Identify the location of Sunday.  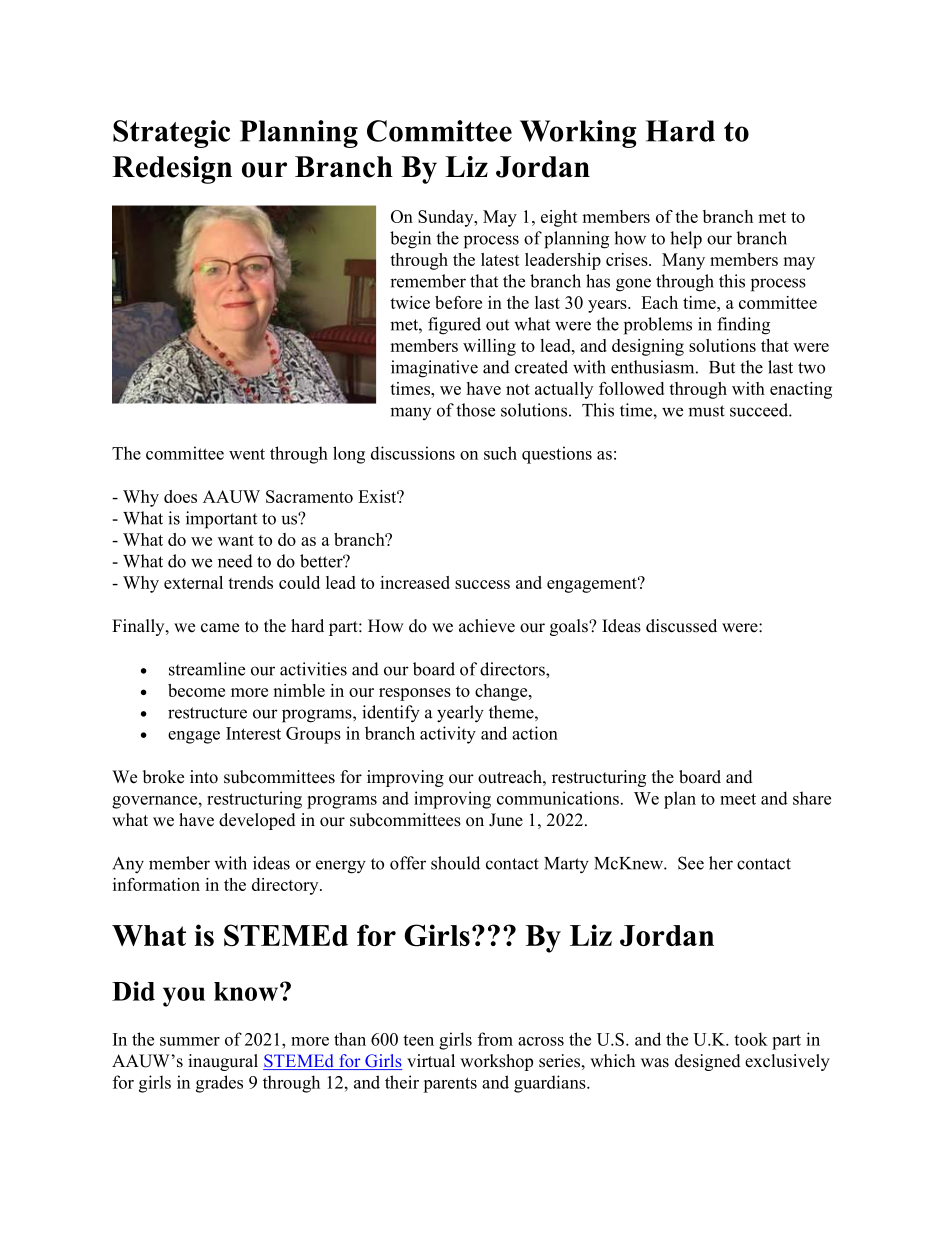
(447, 218).
